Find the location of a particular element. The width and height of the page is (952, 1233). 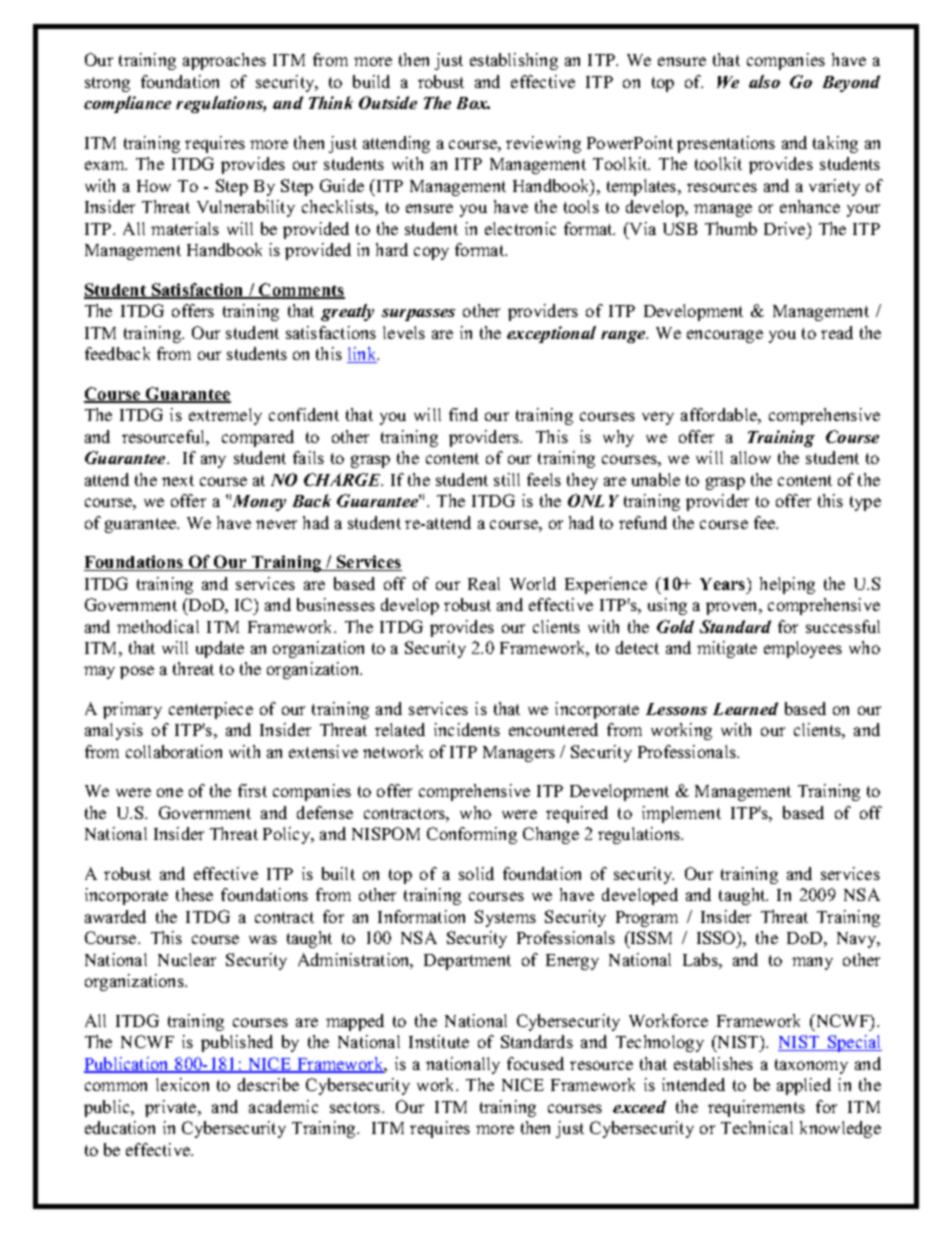

also is located at coordinates (764, 81).
